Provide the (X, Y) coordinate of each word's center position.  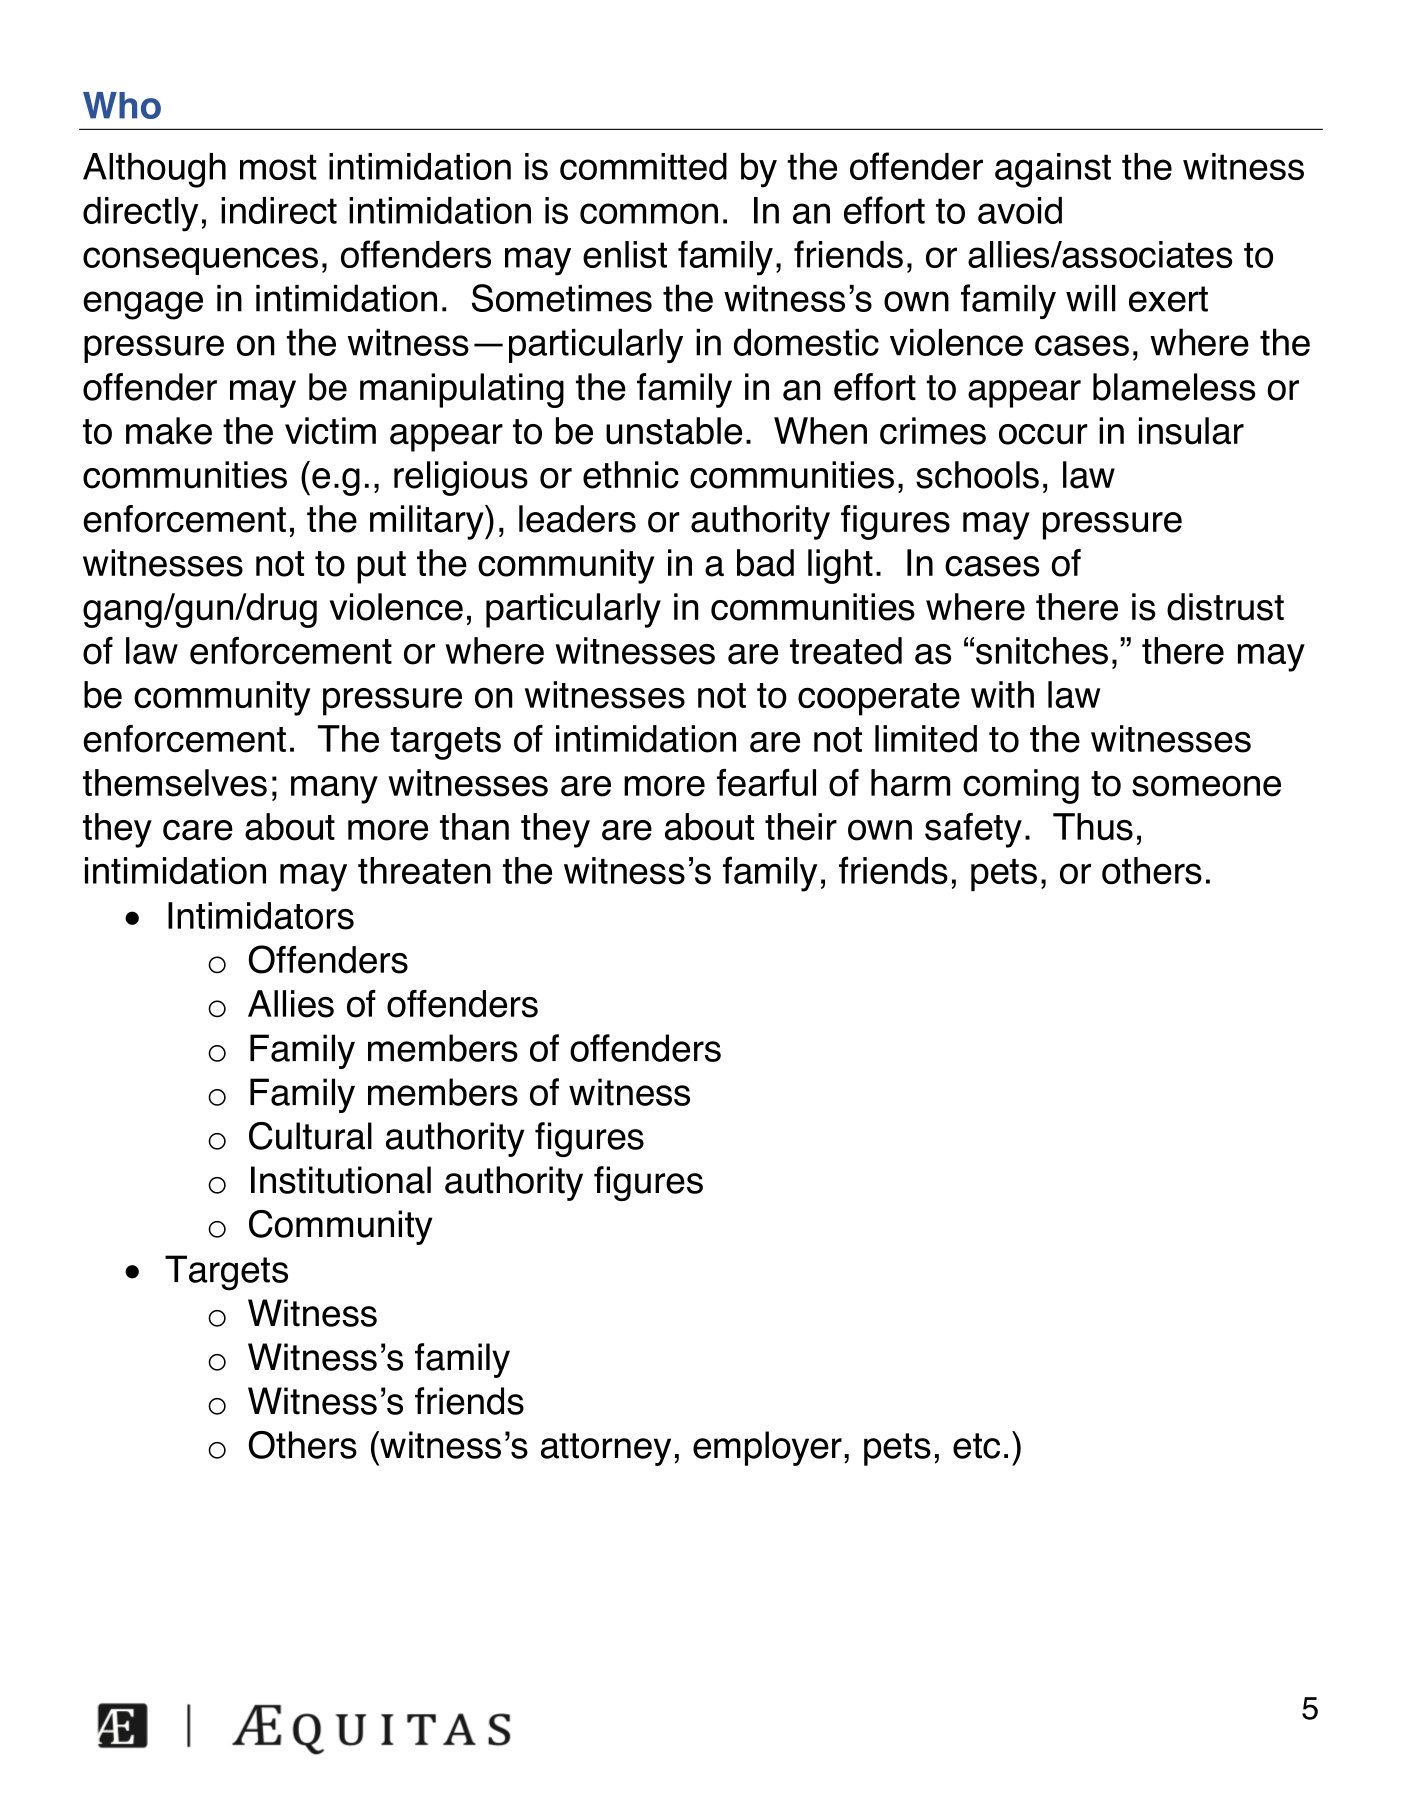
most (278, 167)
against (1053, 170)
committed (643, 166)
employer (767, 1448)
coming (1021, 786)
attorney (606, 1449)
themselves (175, 783)
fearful (766, 783)
